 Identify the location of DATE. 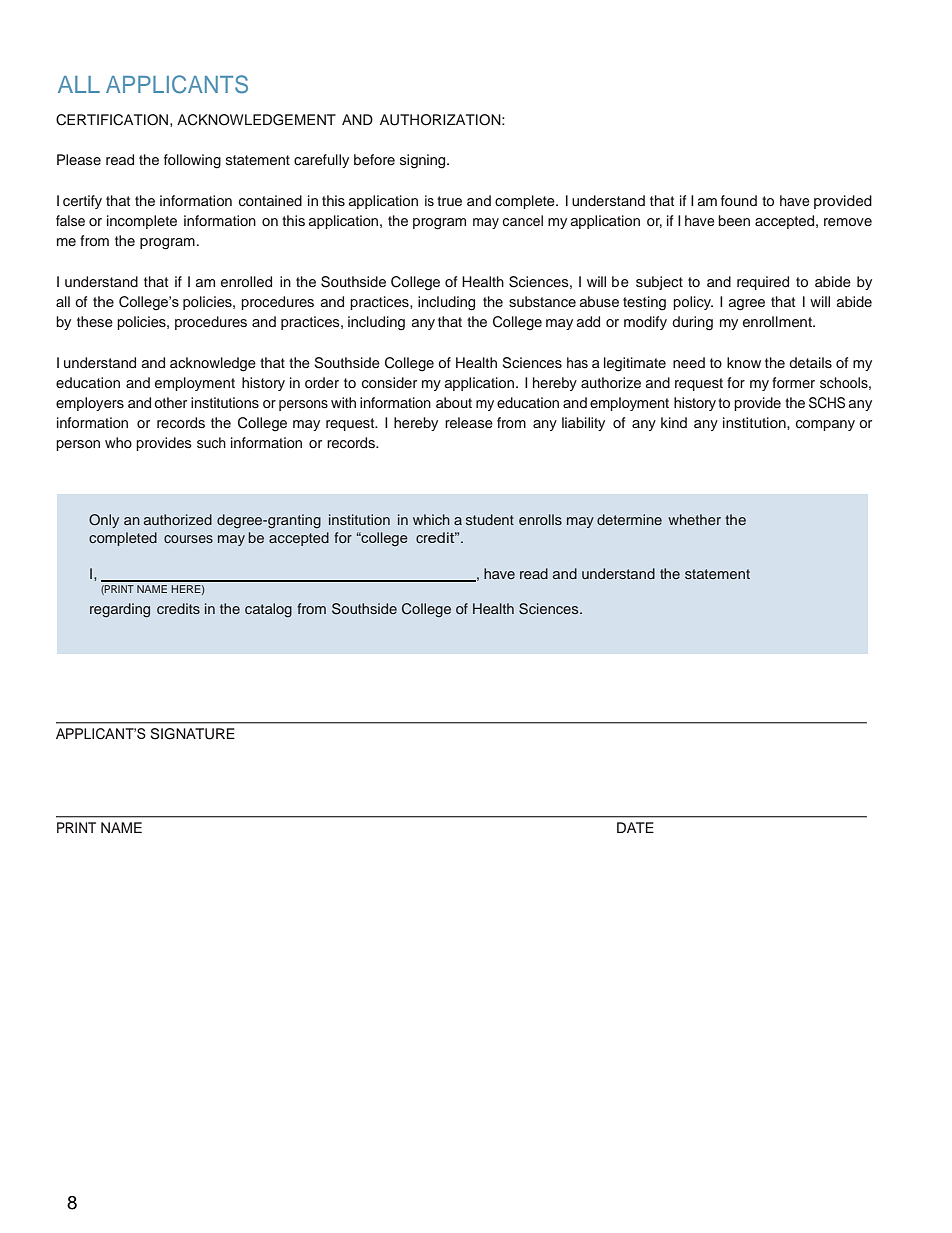
(635, 827).
